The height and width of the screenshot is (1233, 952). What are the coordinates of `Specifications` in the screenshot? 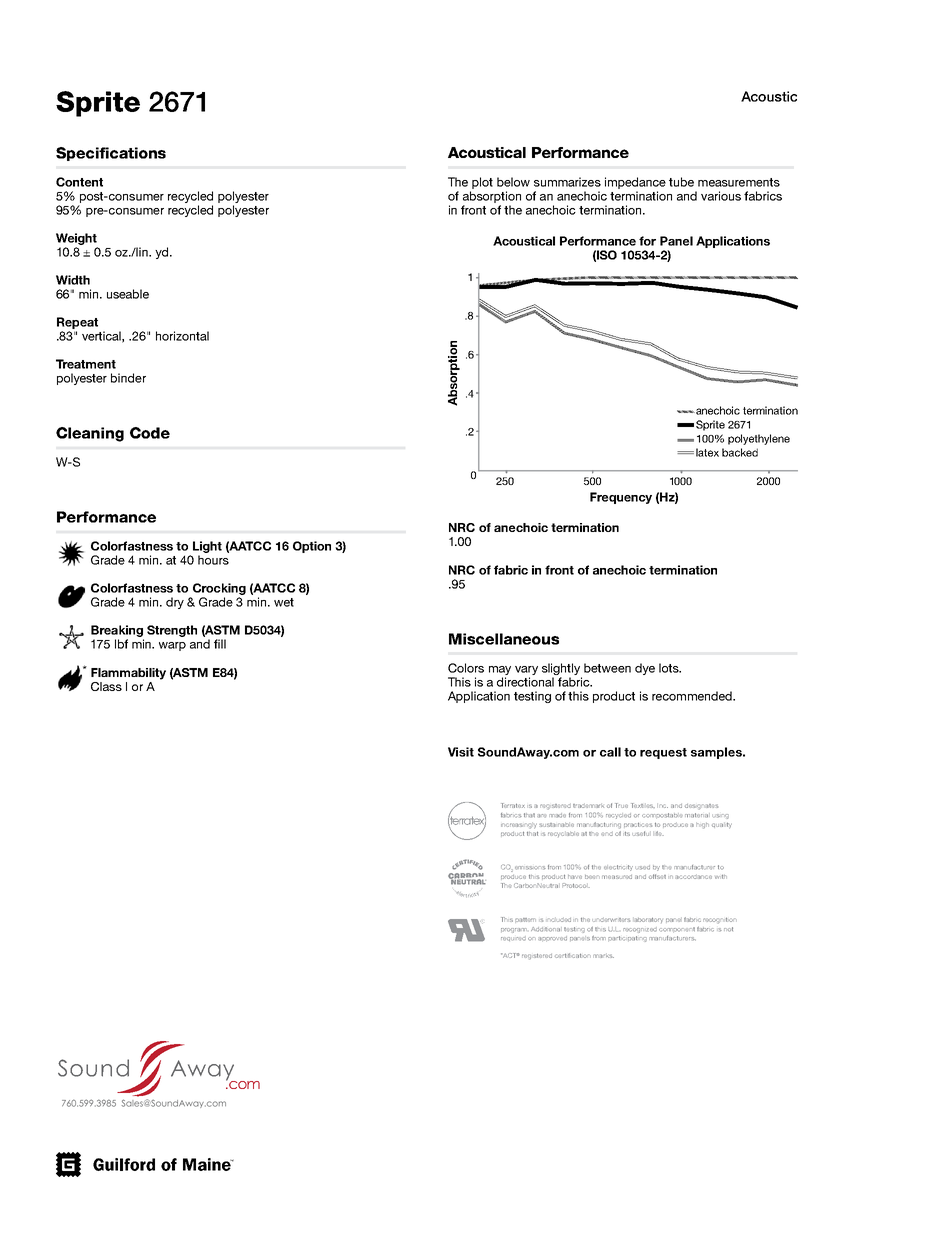 It's located at (111, 154).
